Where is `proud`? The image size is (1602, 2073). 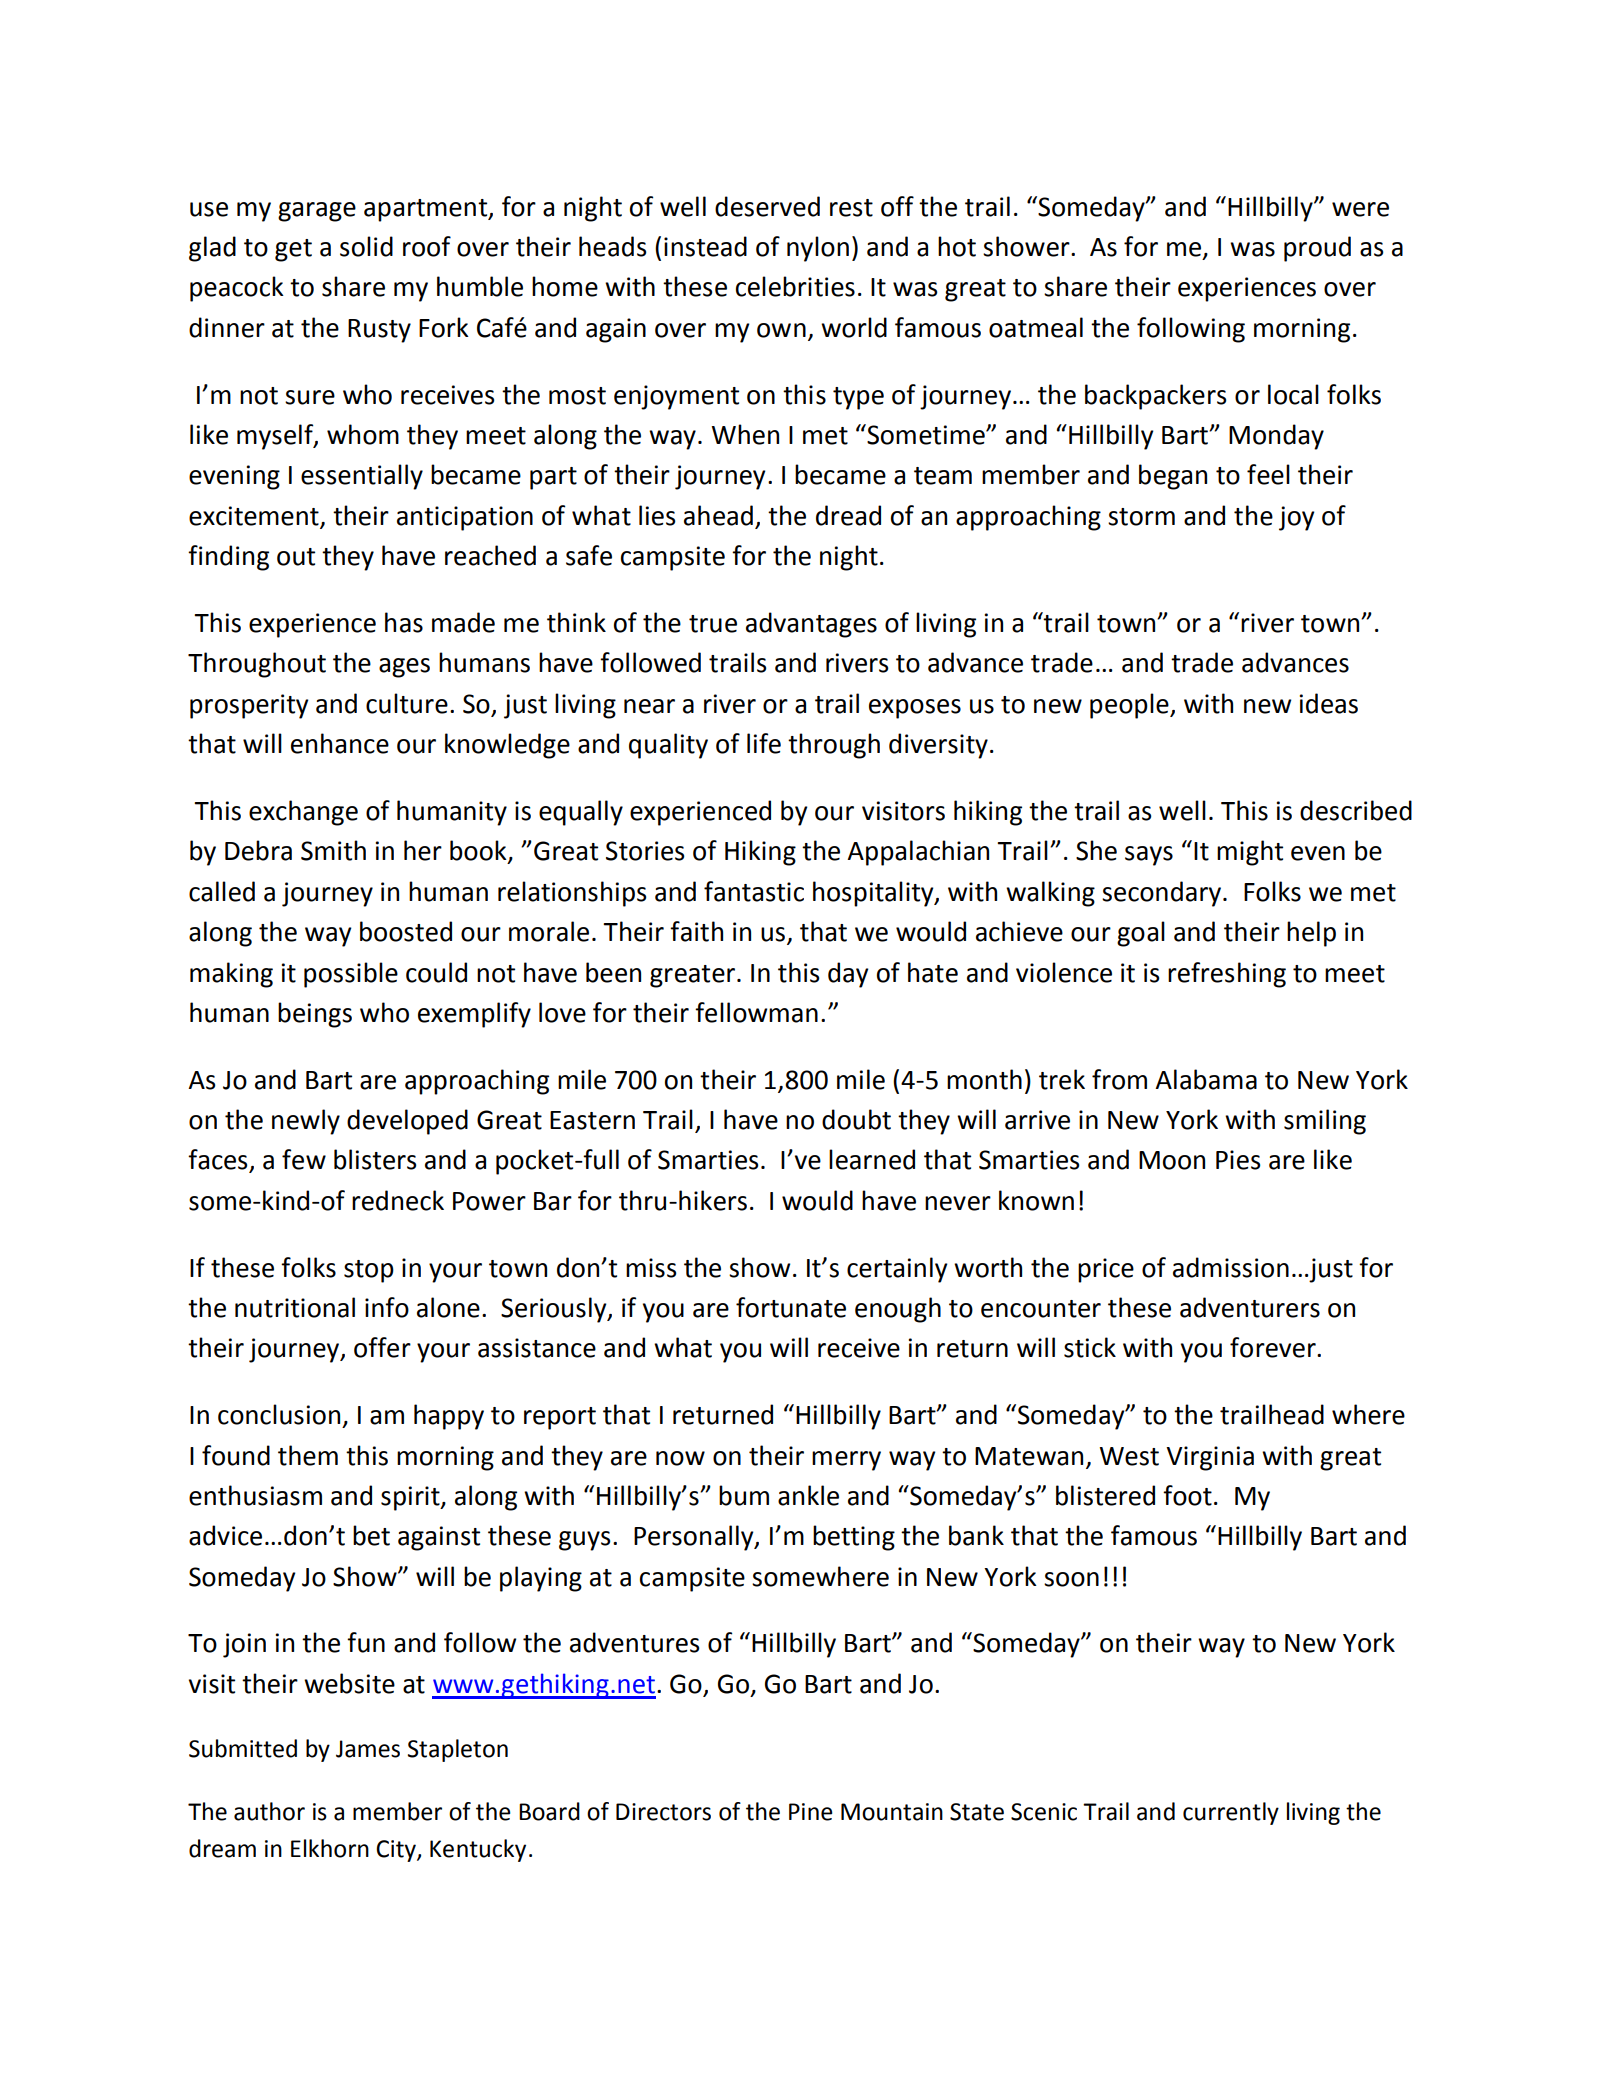 proud is located at coordinates (1317, 249).
